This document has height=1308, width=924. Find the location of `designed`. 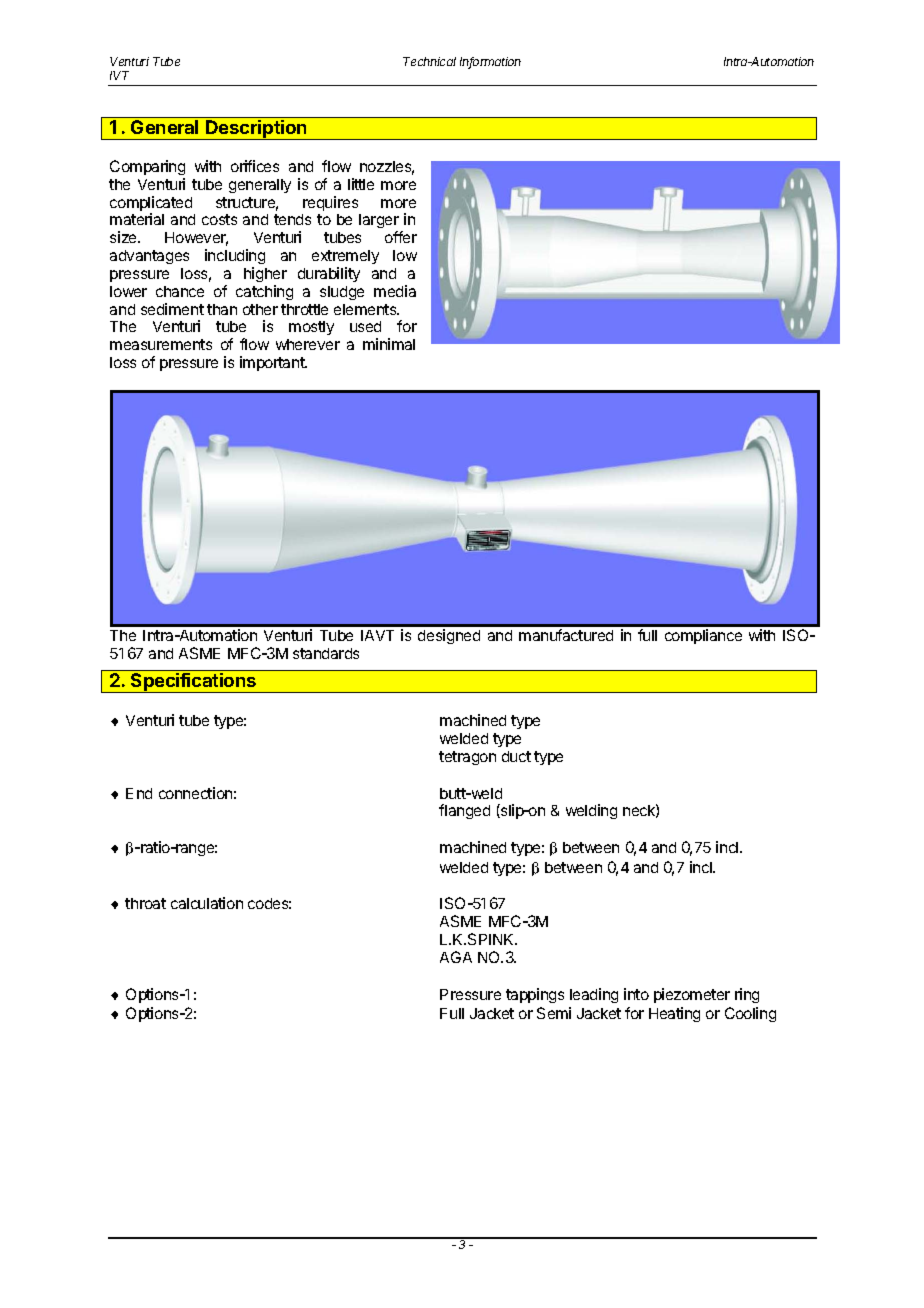

designed is located at coordinates (449, 636).
